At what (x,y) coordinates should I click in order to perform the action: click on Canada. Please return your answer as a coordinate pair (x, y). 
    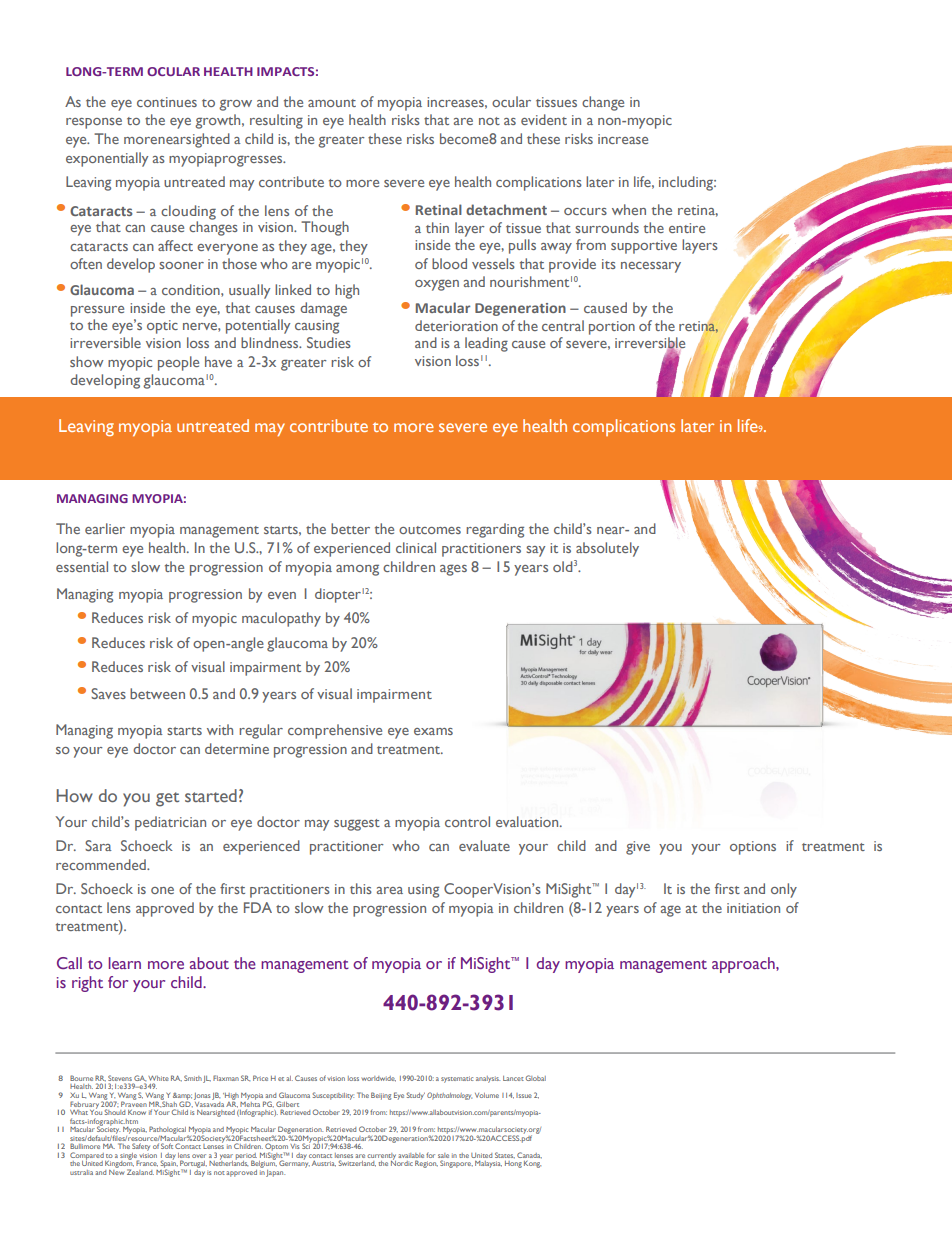
    Looking at the image, I should click on (529, 1155).
